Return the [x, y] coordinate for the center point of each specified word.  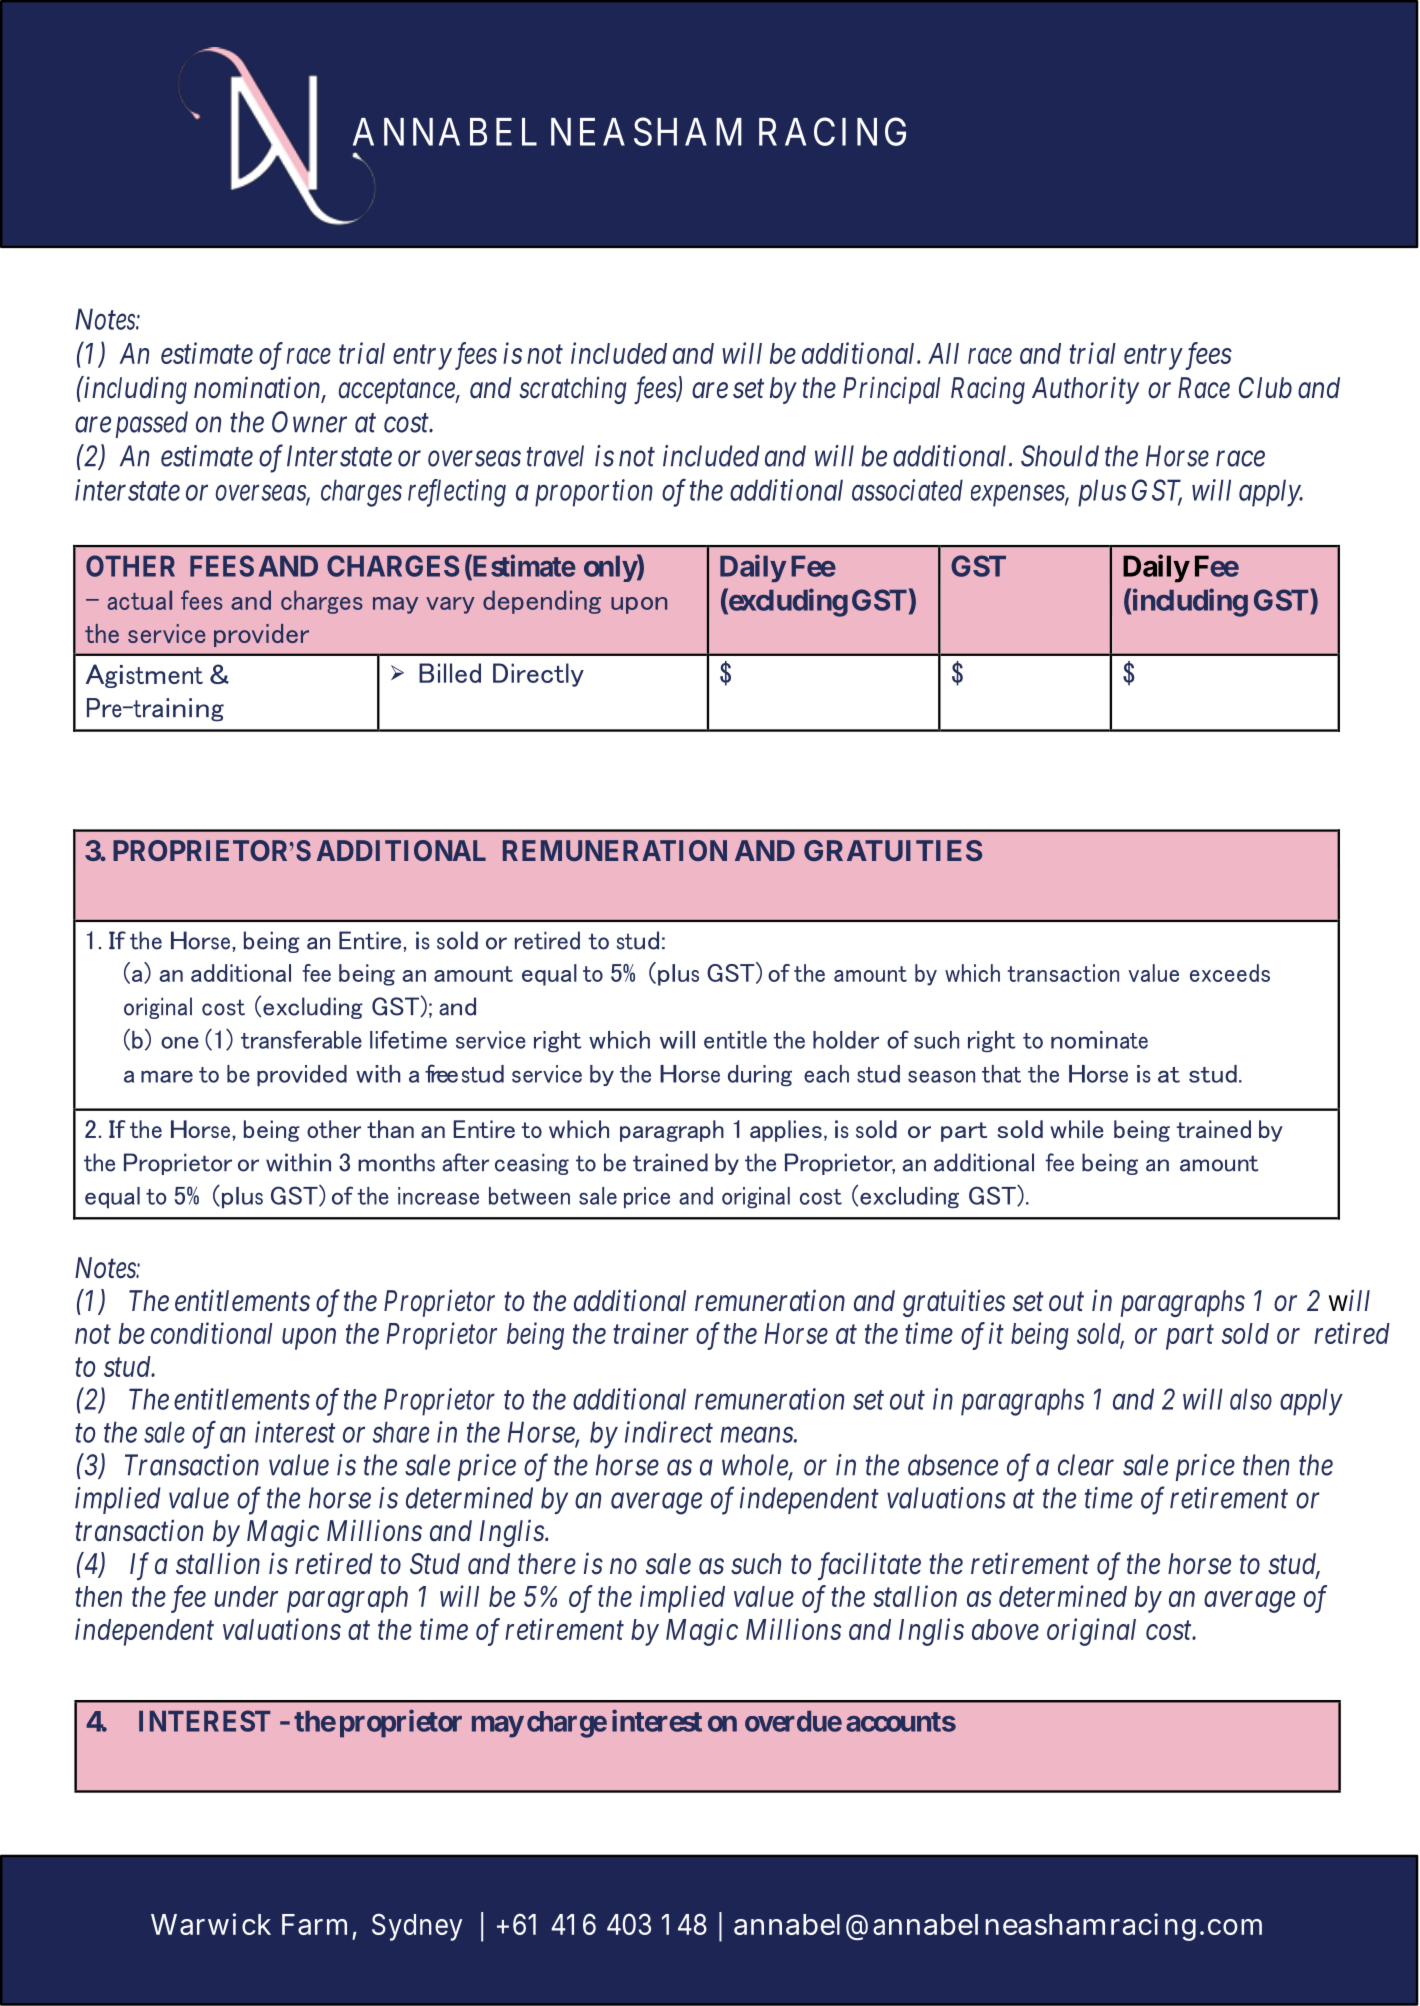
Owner [309, 422]
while [1077, 1129]
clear [1086, 1465]
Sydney [417, 1927]
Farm [314, 1924]
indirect [669, 1432]
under [246, 1596]
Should [1060, 456]
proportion [594, 493]
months [396, 1162]
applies [786, 1131]
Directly [538, 675]
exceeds [1230, 973]
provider [261, 635]
